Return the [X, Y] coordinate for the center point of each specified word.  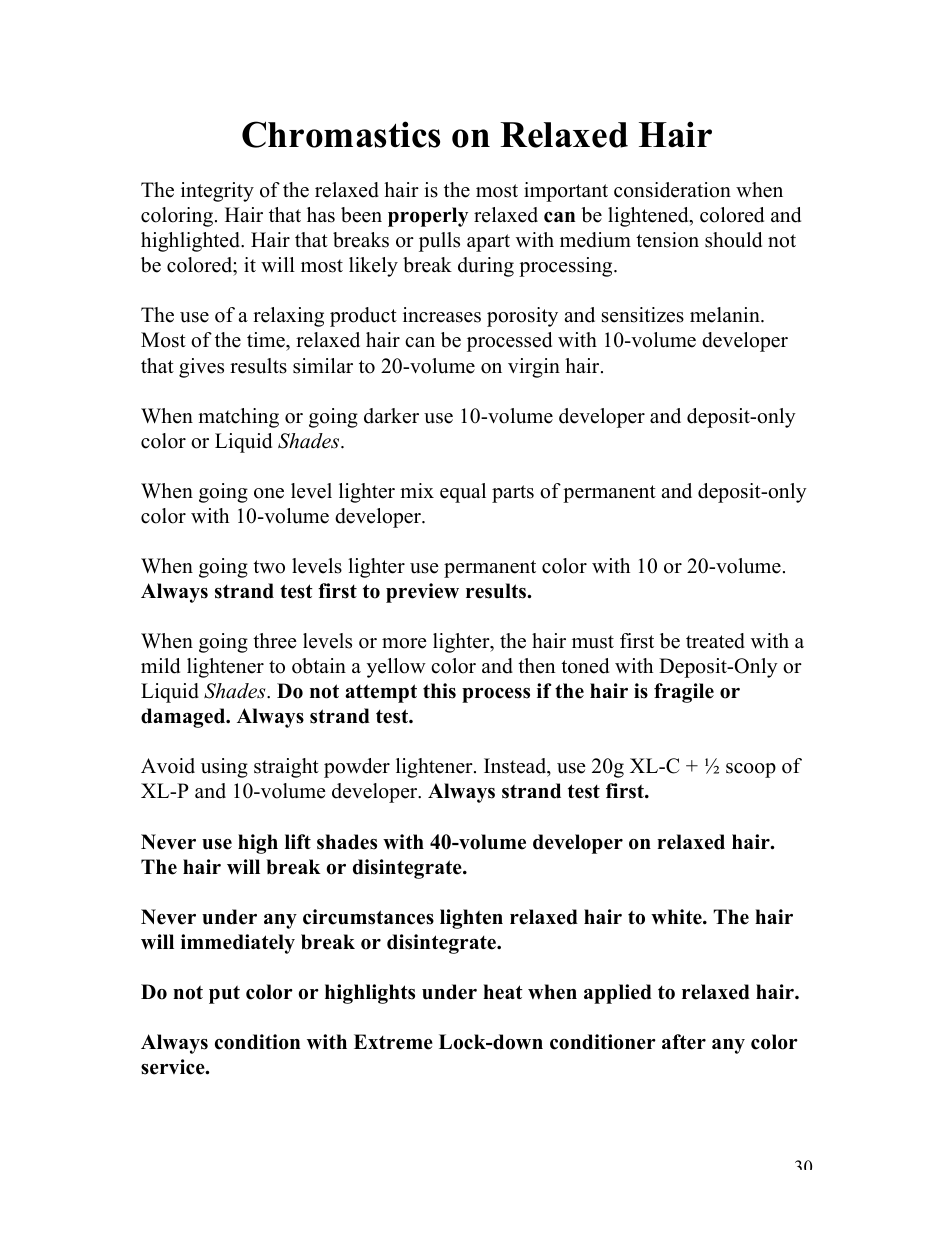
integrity [217, 192]
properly [428, 217]
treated [715, 641]
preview [422, 593]
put [224, 994]
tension [667, 240]
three [275, 641]
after [684, 1042]
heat [503, 992]
